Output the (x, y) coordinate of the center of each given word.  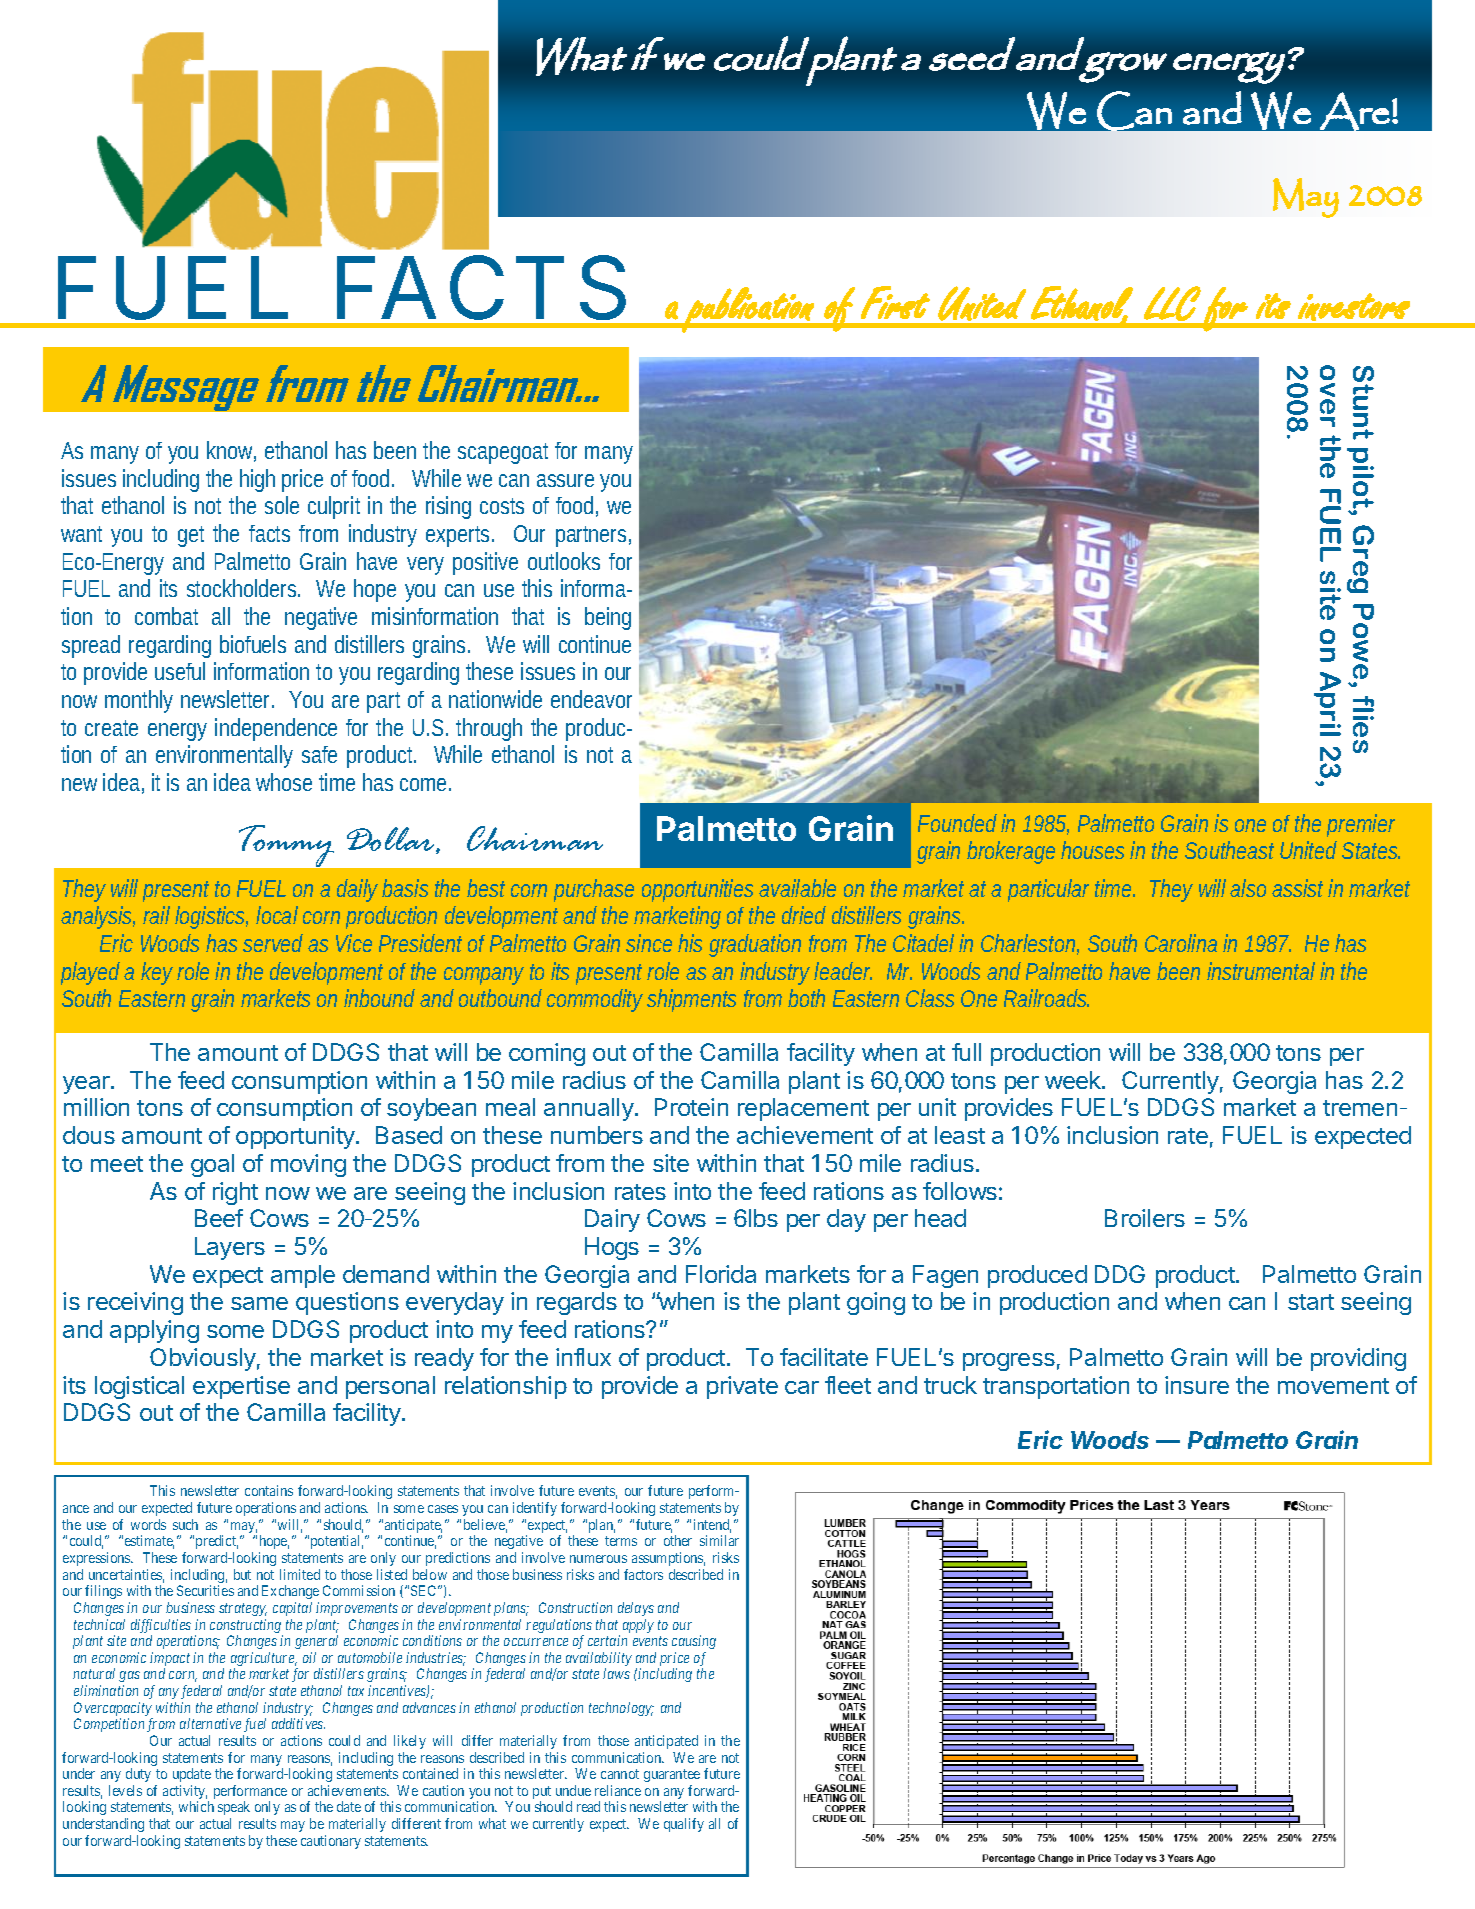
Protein (691, 1107)
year (87, 1085)
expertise (241, 1387)
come (425, 784)
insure (1197, 1385)
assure (569, 480)
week (1074, 1080)
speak (234, 1810)
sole (282, 505)
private (742, 1387)
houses (1096, 850)
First (895, 302)
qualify (684, 1825)
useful (180, 671)
